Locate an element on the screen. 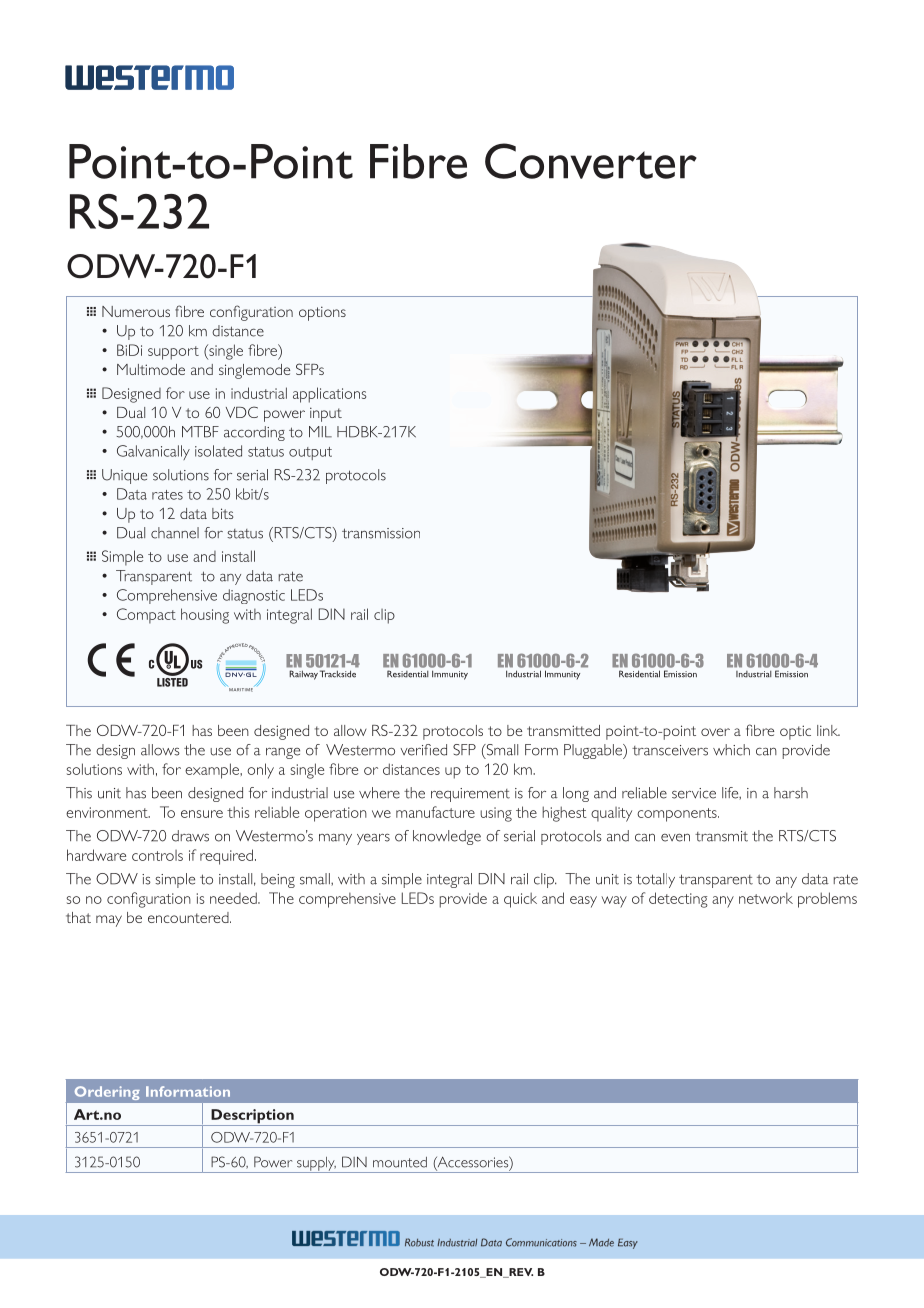  Ordering is located at coordinates (107, 1093).
